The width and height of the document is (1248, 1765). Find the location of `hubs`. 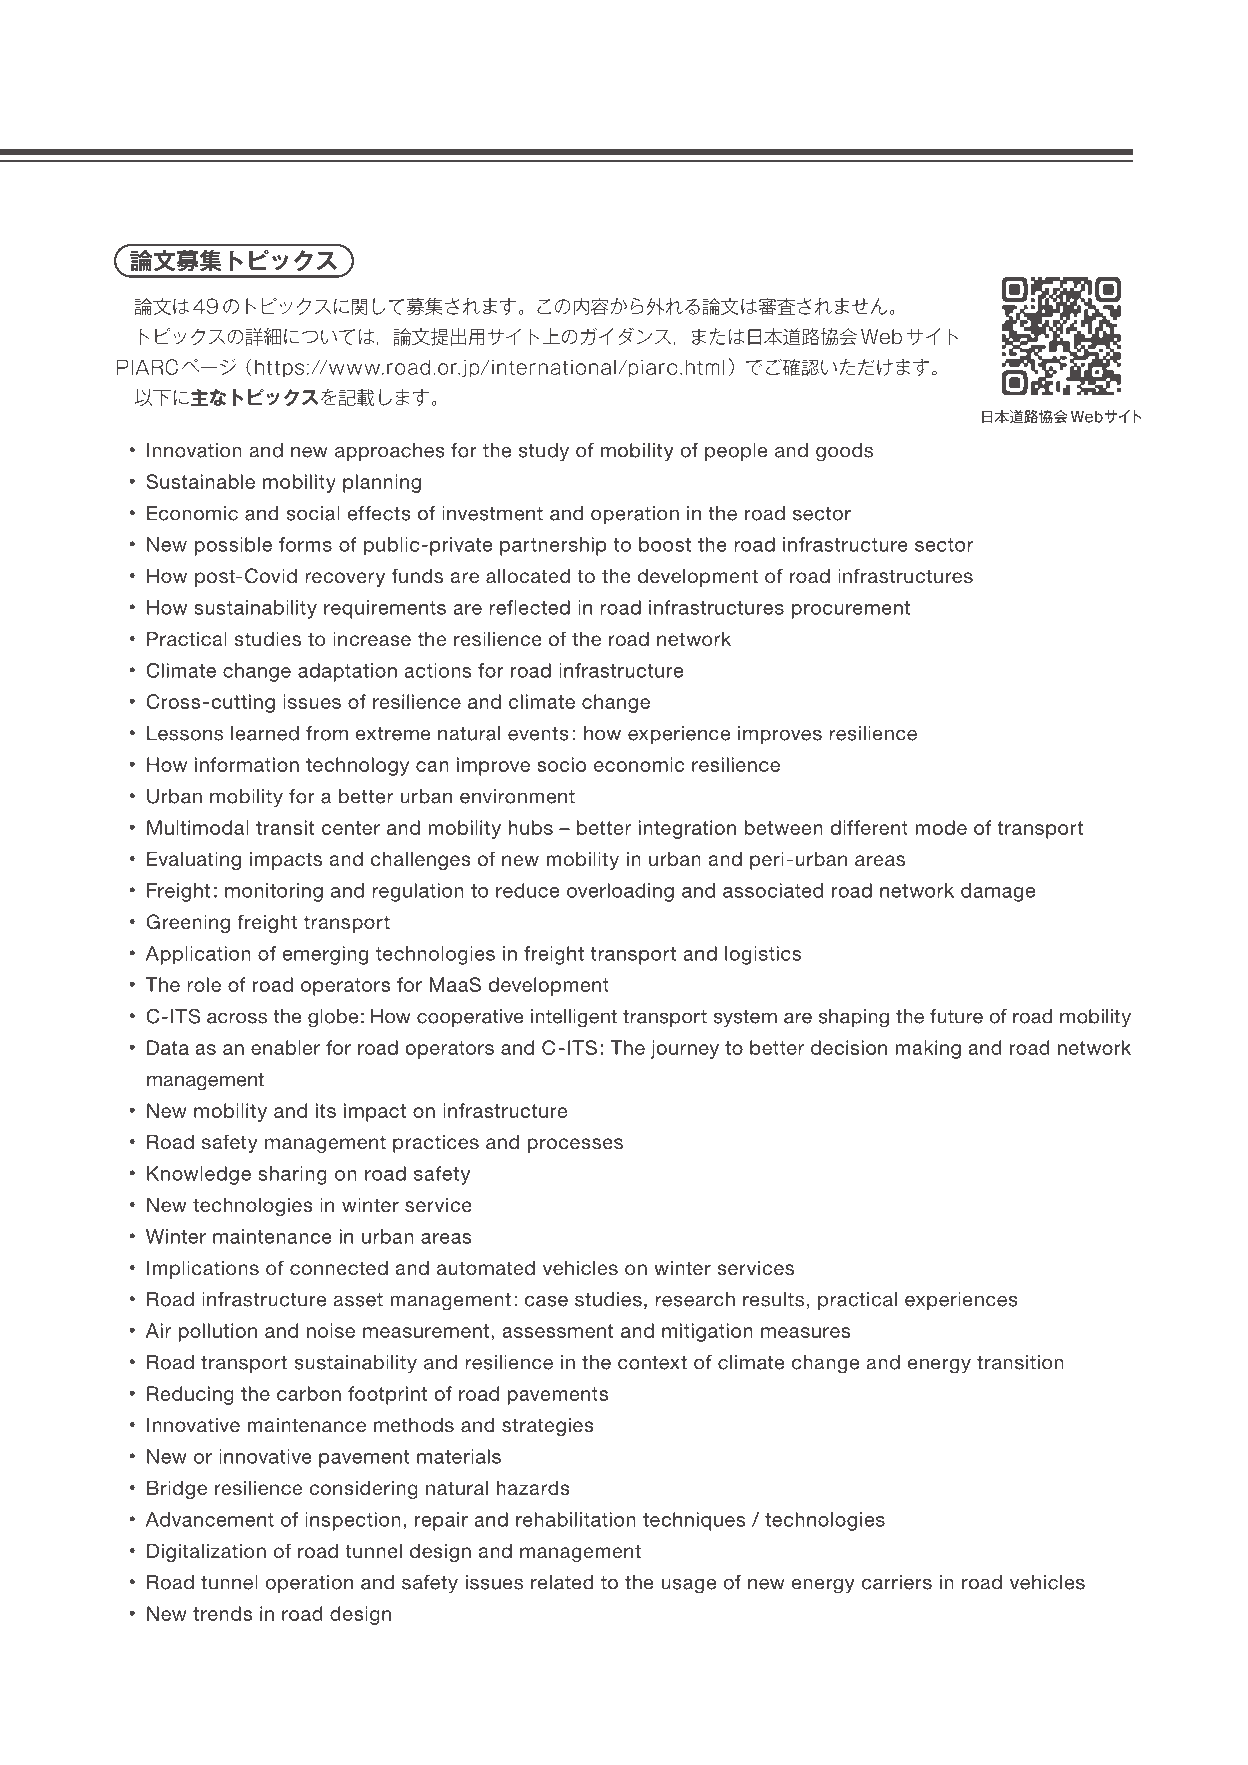

hubs is located at coordinates (530, 827).
